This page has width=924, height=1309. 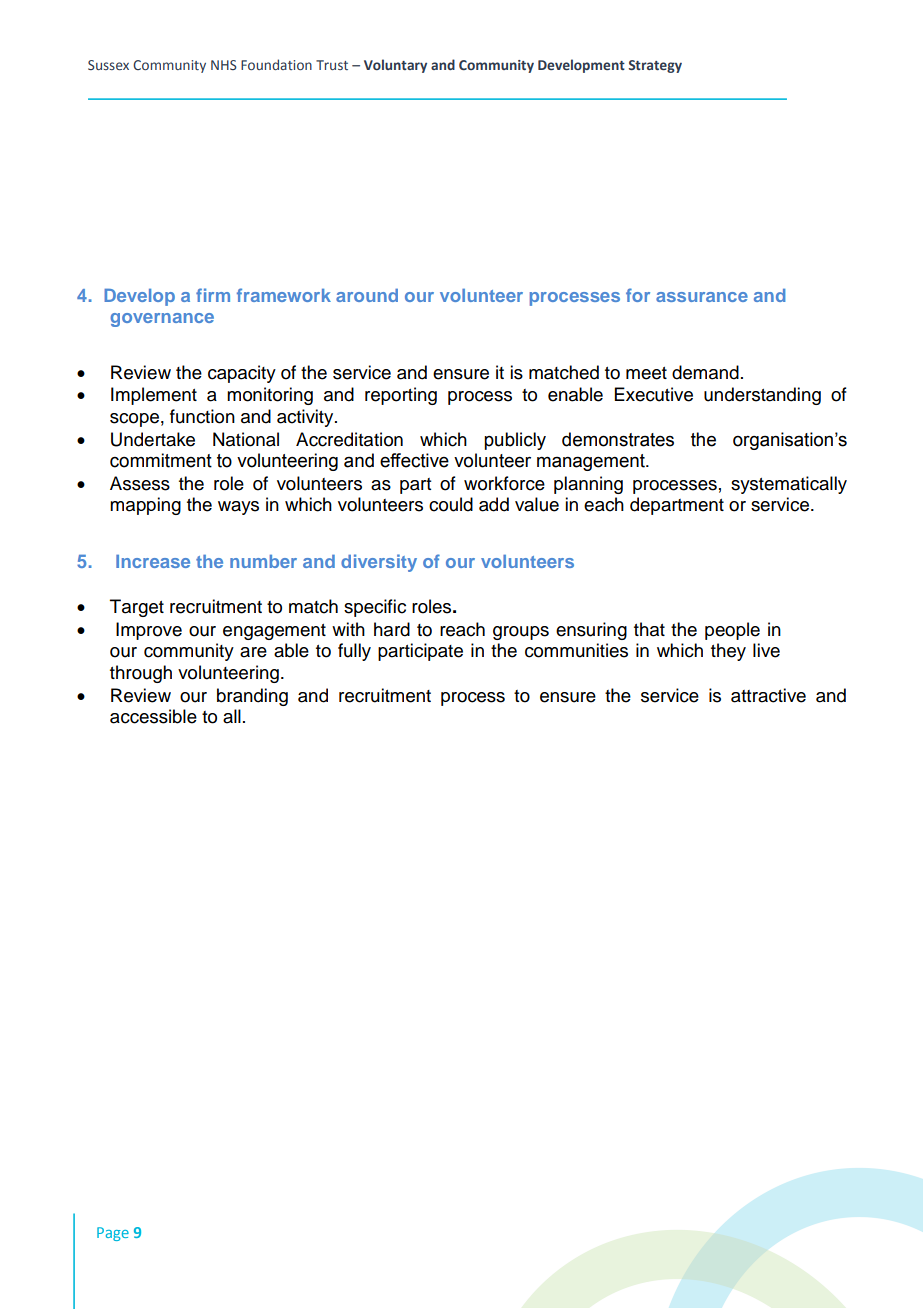 I want to click on Page, so click(x=113, y=1234).
